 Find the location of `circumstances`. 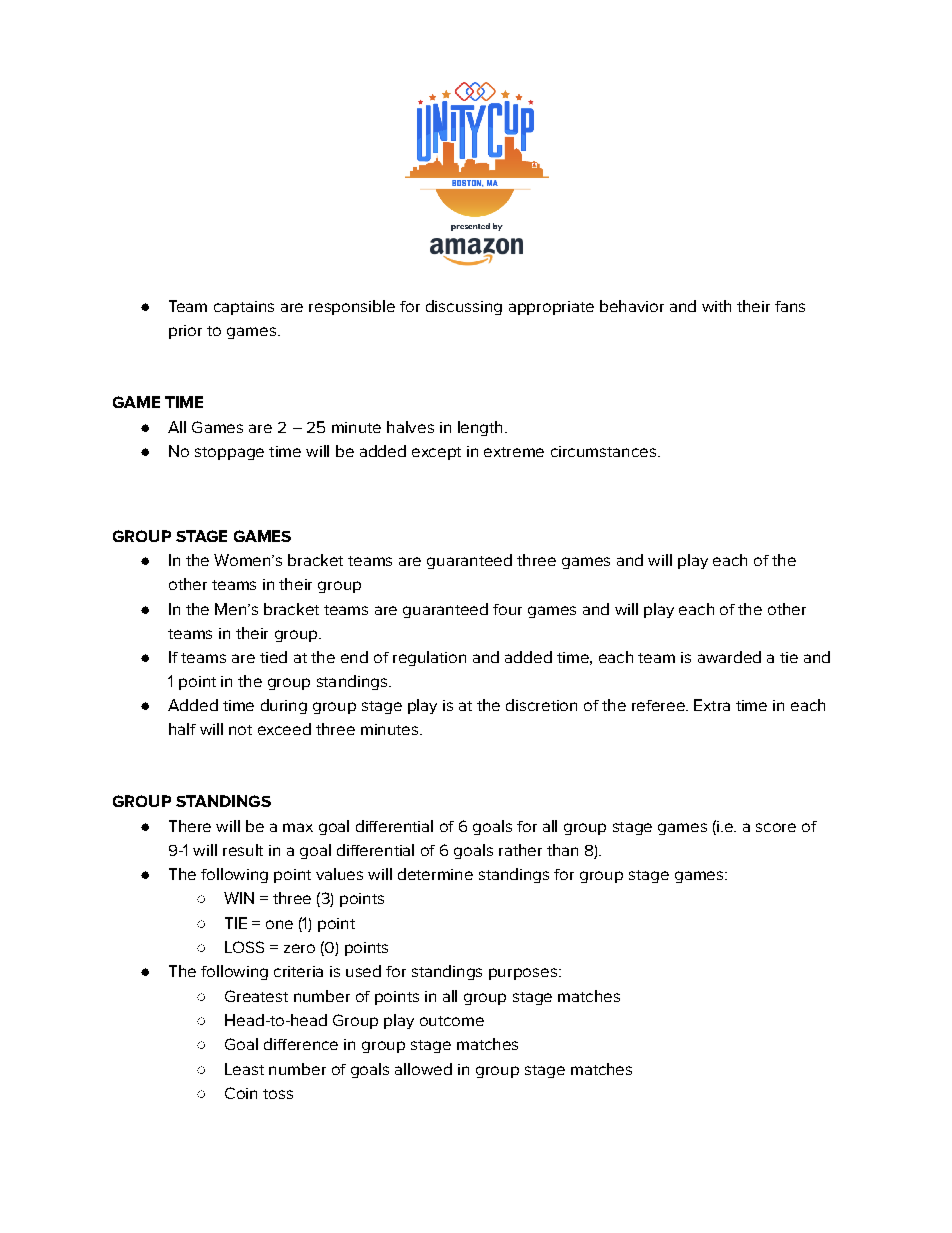

circumstances is located at coordinates (603, 451).
